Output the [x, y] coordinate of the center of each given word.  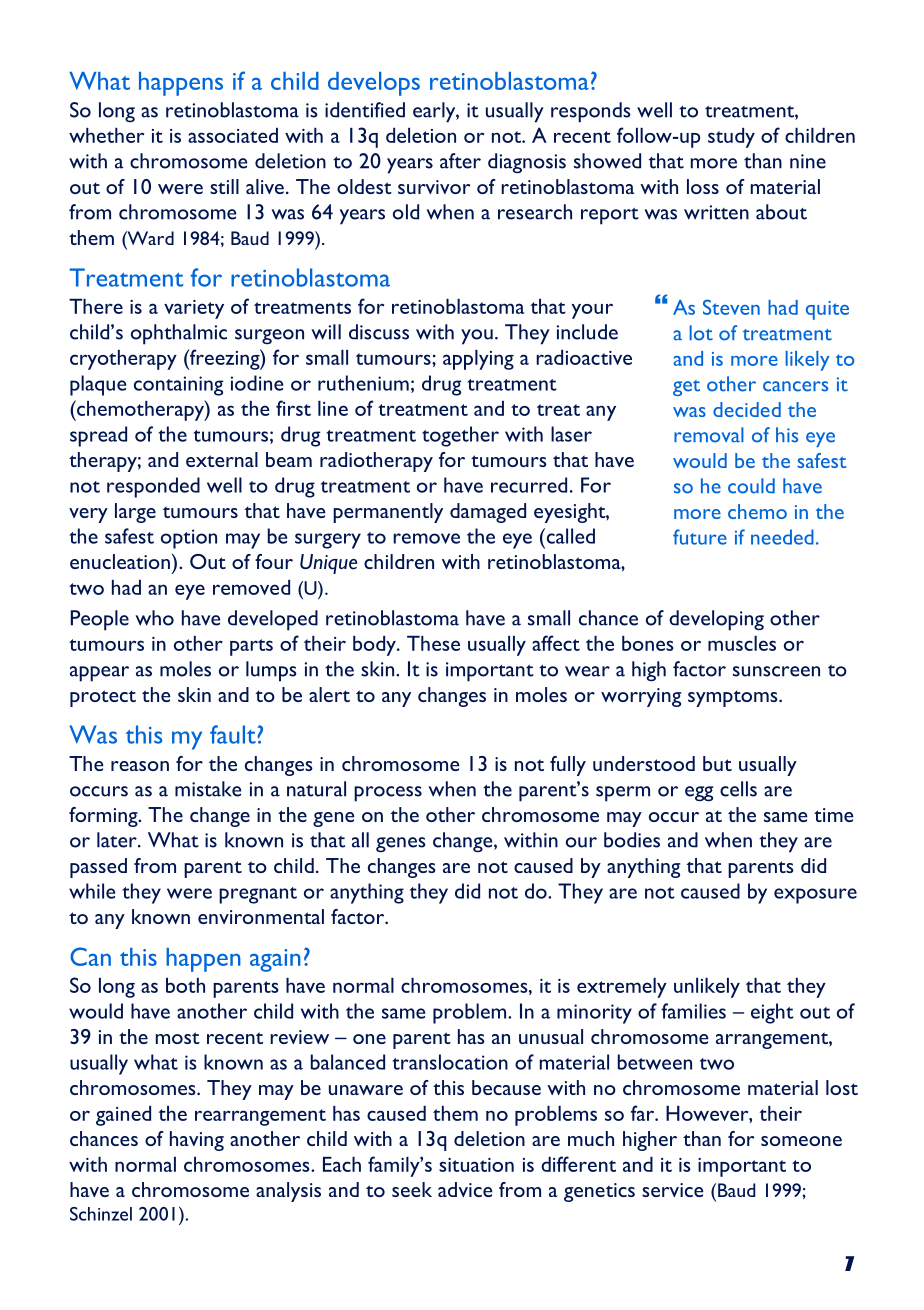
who [154, 618]
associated [233, 135]
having [197, 1141]
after [460, 161]
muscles [742, 643]
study [731, 138]
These [433, 643]
